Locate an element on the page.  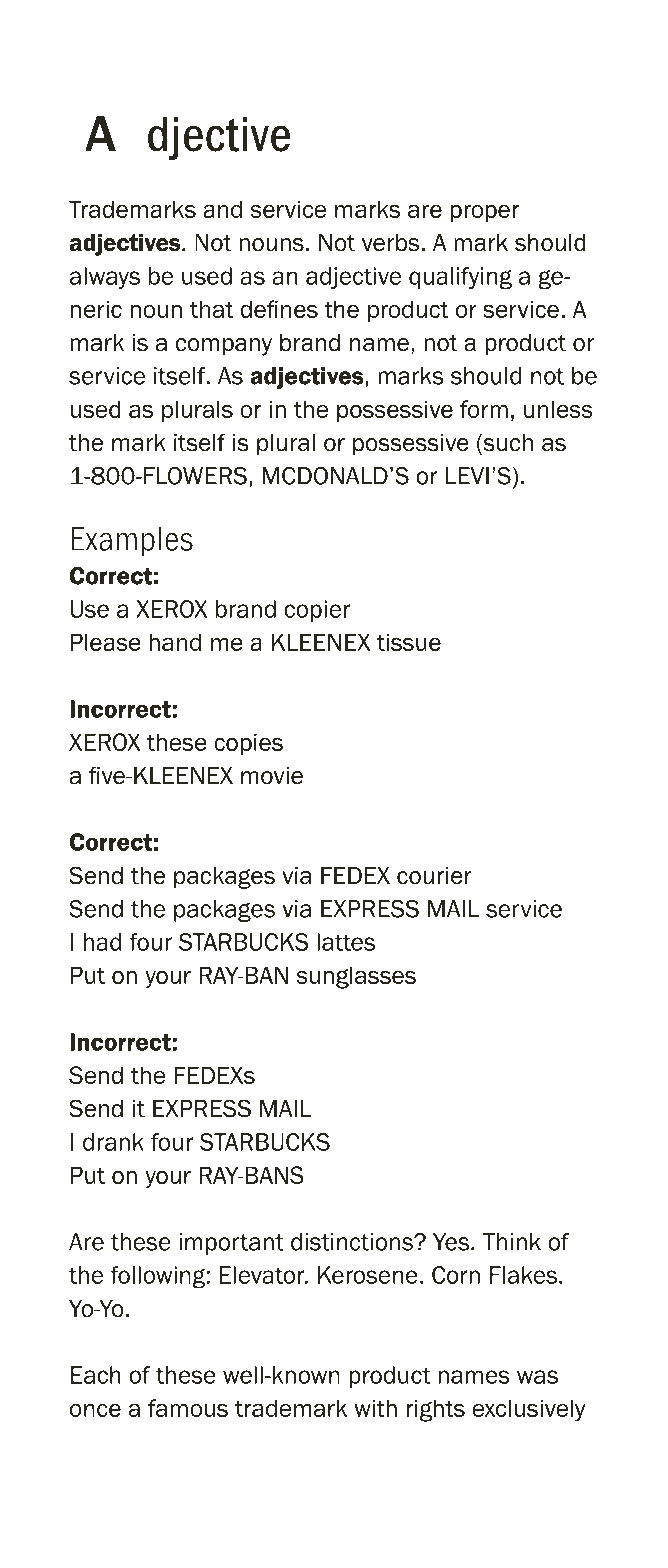
had is located at coordinates (102, 942).
